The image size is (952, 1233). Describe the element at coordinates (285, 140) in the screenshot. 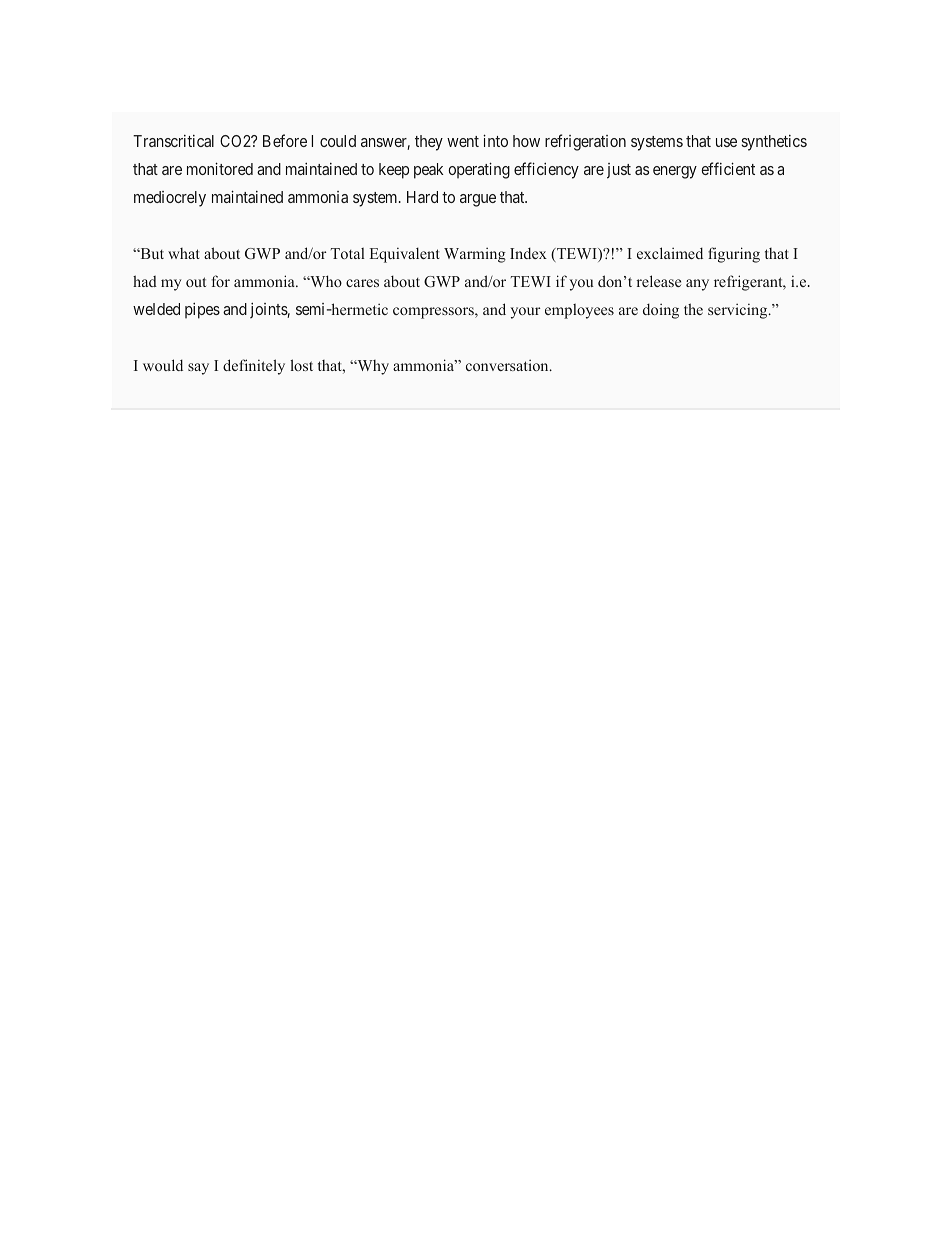

I see `Before` at that location.
